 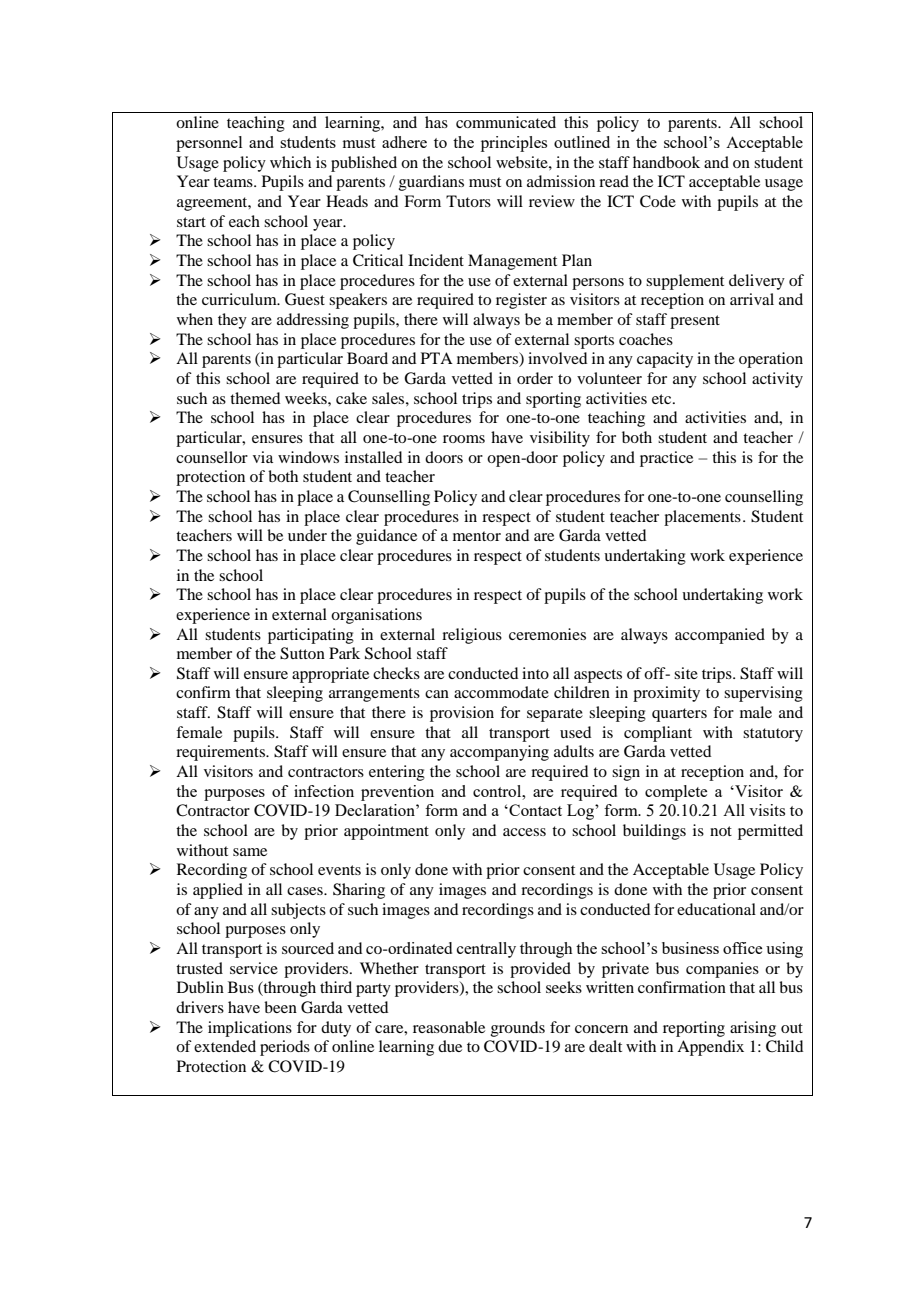 What do you see at coordinates (535, 378) in the screenshot?
I see `order` at bounding box center [535, 378].
